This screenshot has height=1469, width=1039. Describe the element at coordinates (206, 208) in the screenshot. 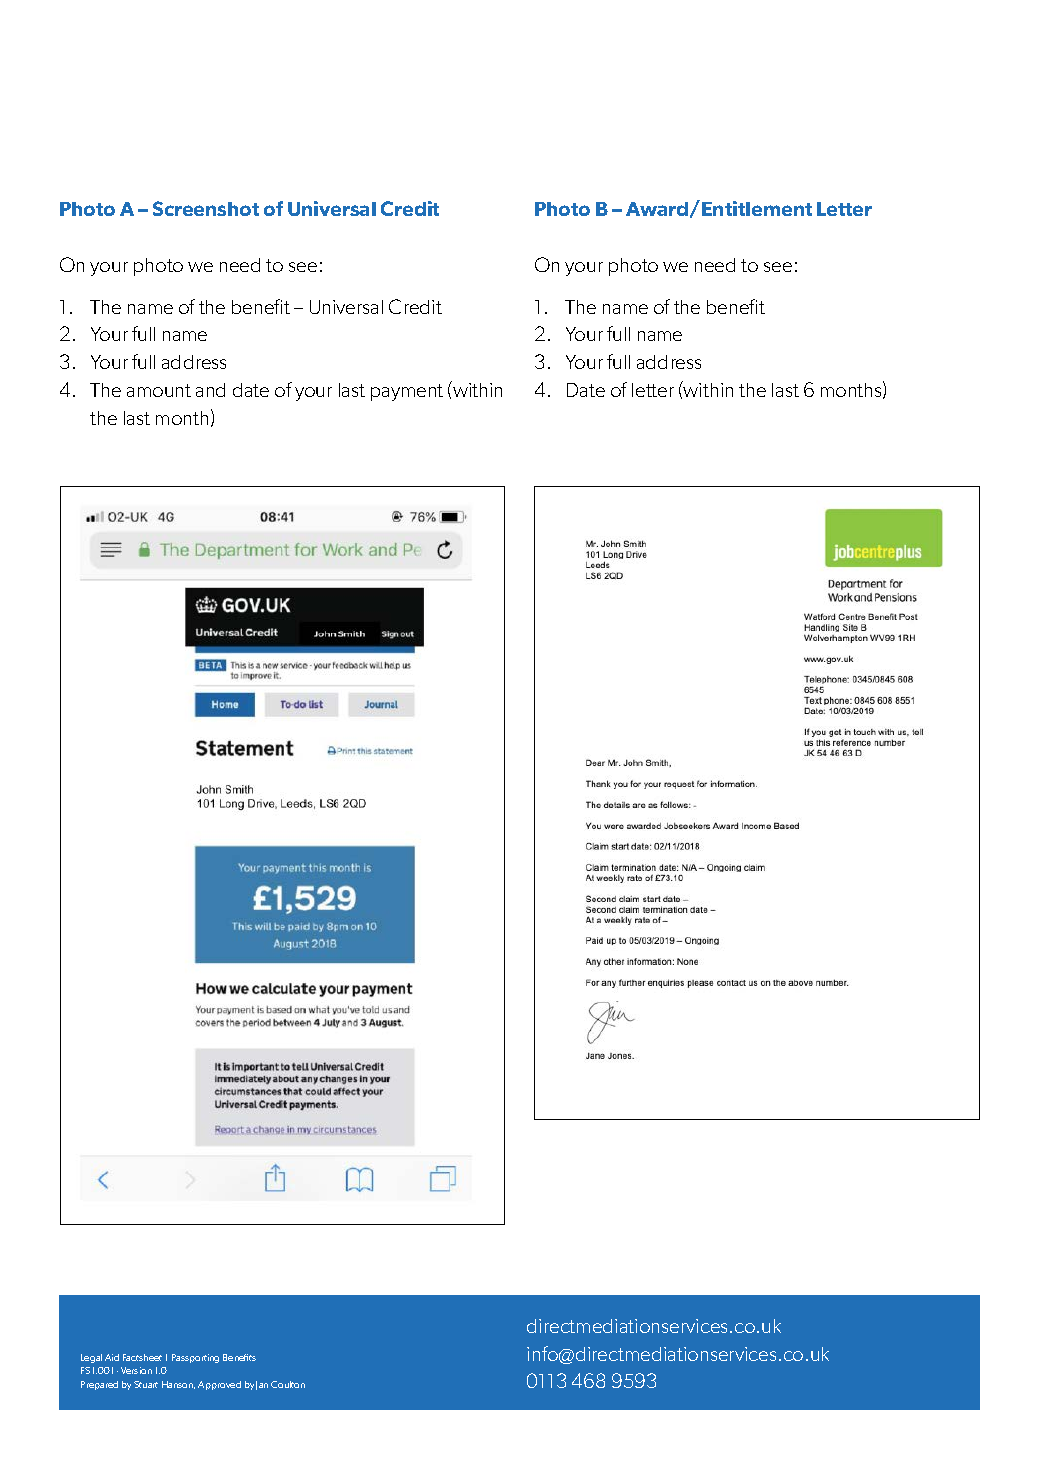

I see `Screenshot` at that location.
